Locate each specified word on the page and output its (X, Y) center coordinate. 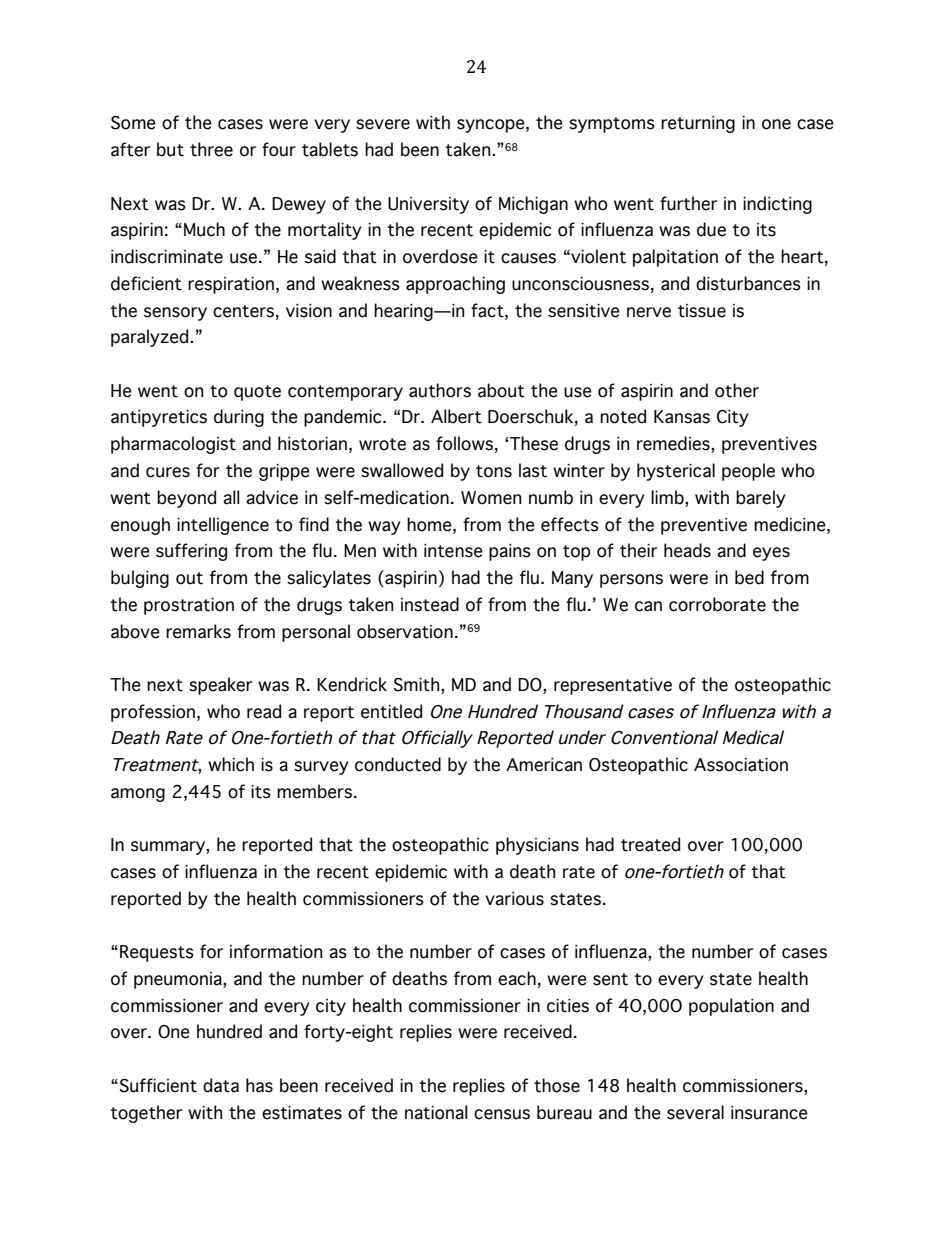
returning (698, 124)
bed (749, 577)
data (221, 1085)
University (428, 205)
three (211, 149)
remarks (198, 631)
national (436, 1112)
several (695, 1112)
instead (430, 604)
